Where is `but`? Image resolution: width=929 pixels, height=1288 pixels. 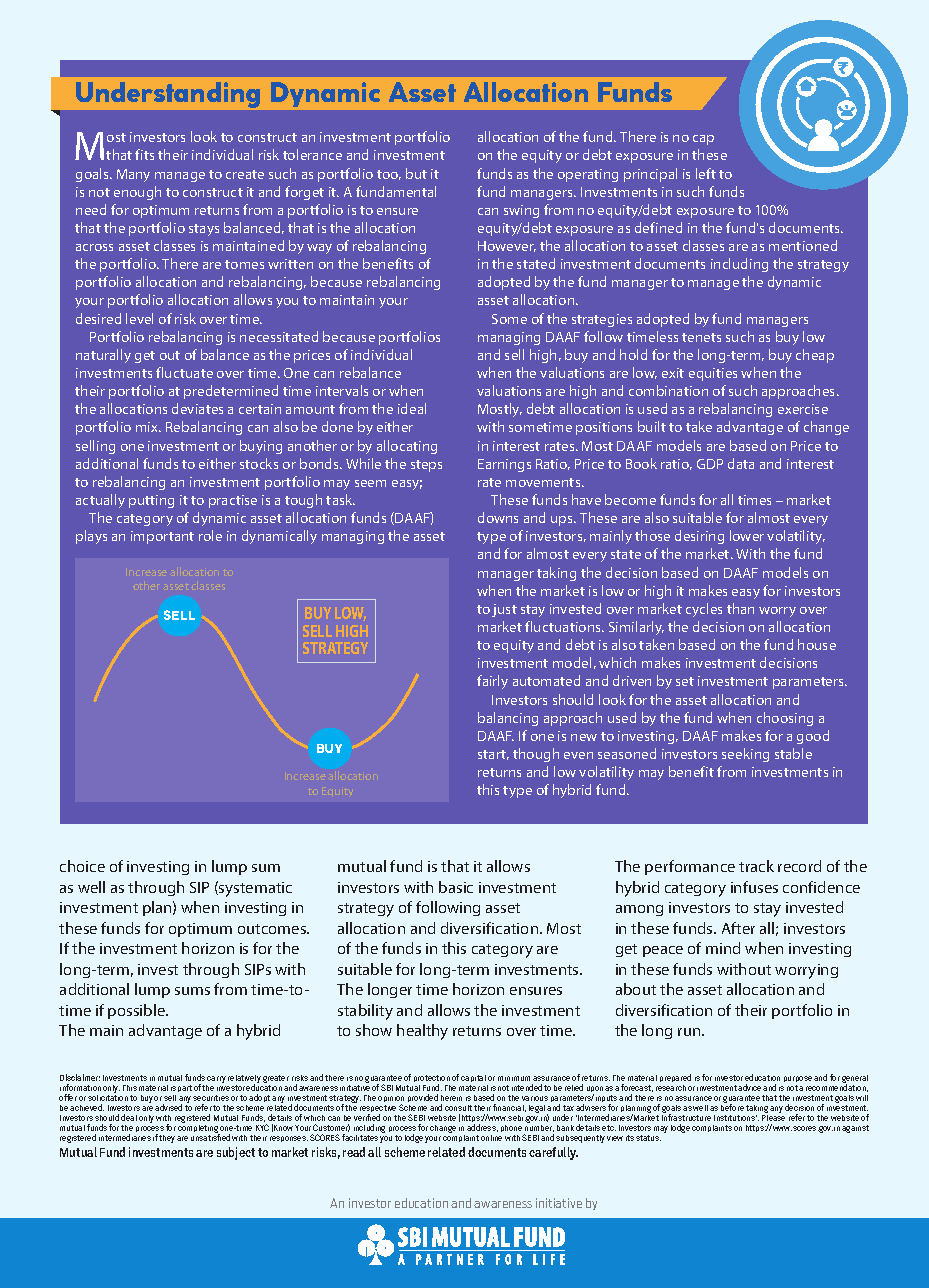
but is located at coordinates (416, 173).
